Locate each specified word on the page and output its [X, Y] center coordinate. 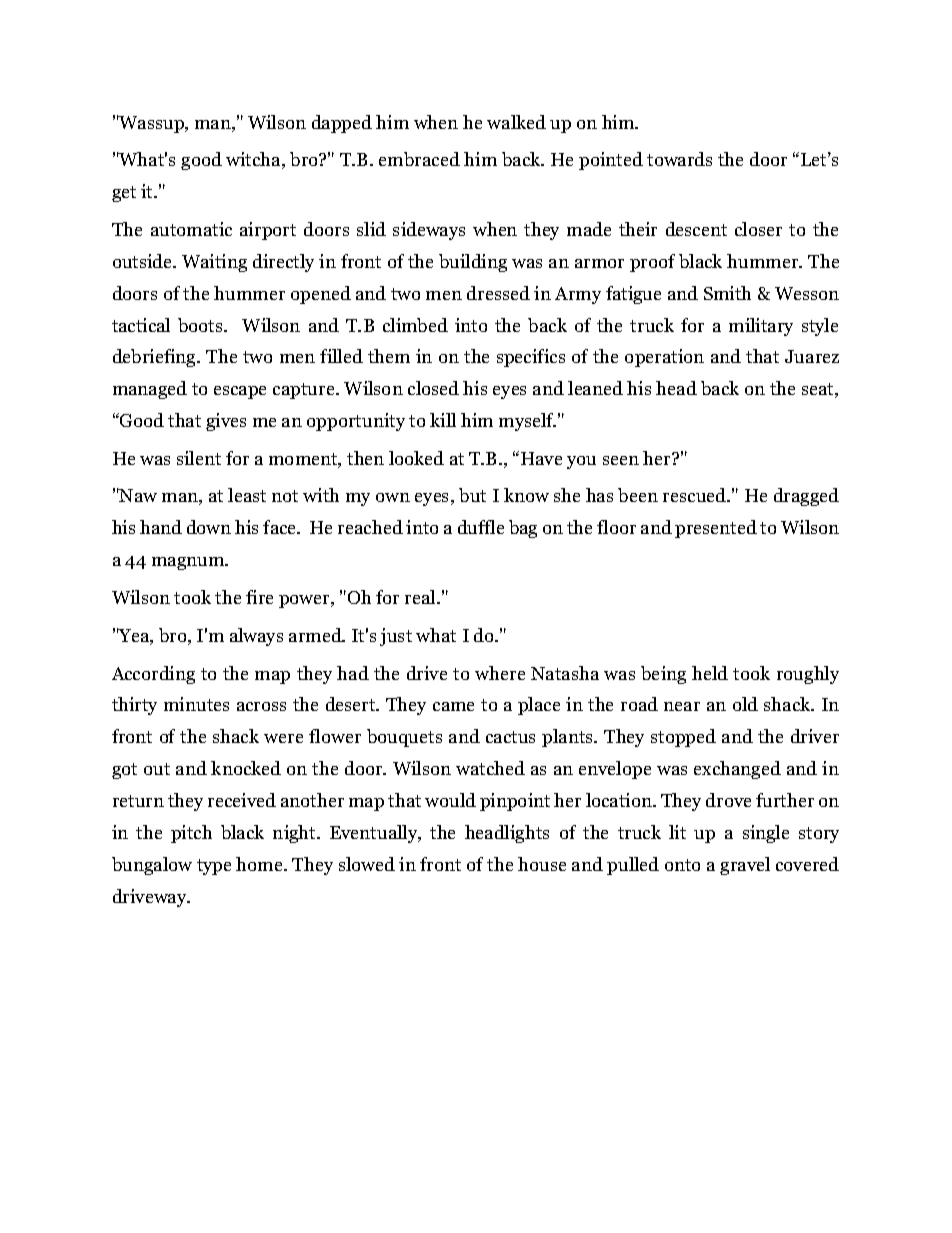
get [124, 194]
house [542, 864]
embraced [419, 159]
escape [240, 392]
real [421, 597]
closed [433, 388]
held [710, 673]
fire [259, 597]
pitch [191, 834]
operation [664, 358]
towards [679, 159]
